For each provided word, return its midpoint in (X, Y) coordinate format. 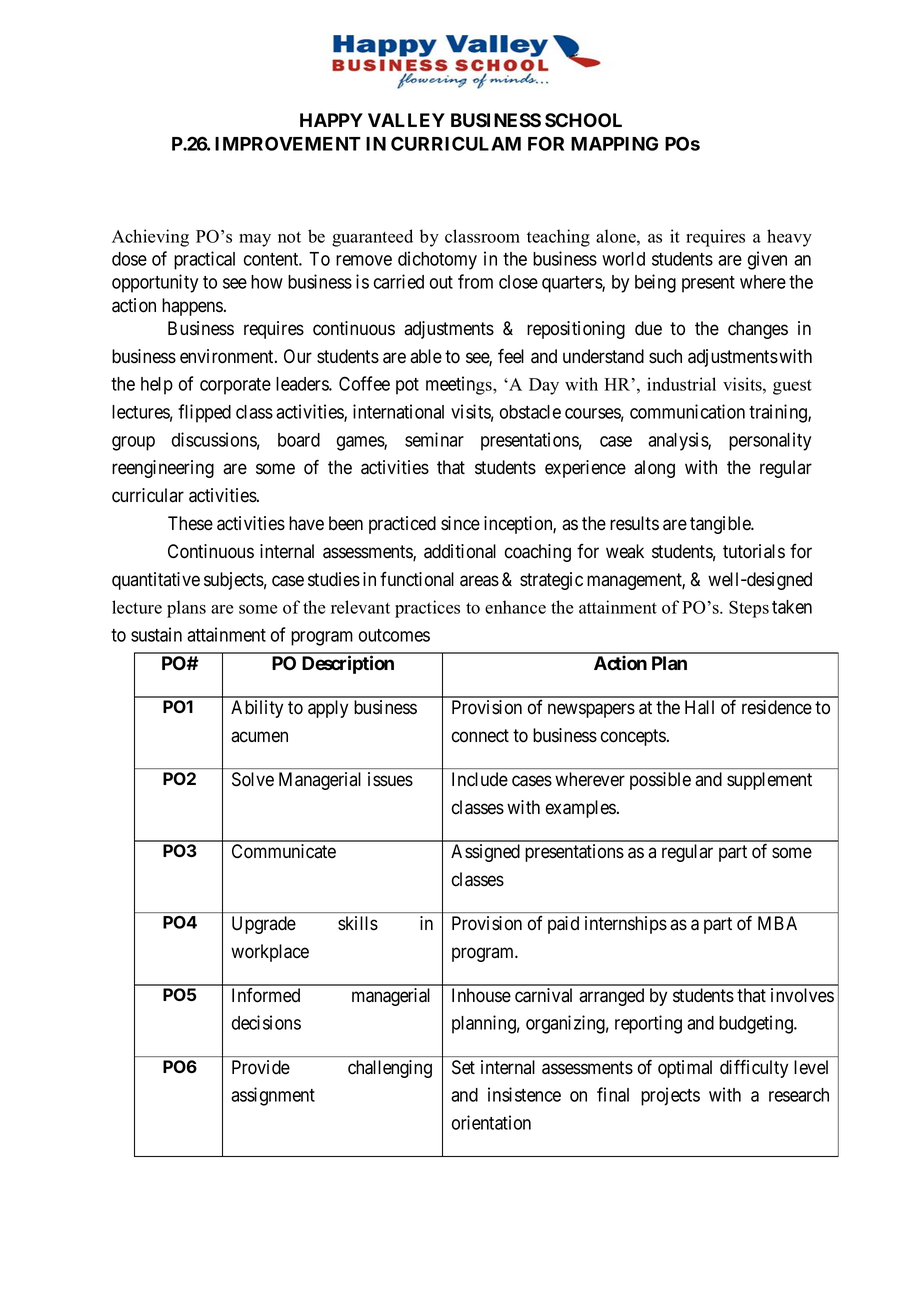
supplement (769, 781)
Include (480, 779)
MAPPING (614, 143)
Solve (253, 779)
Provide (261, 1067)
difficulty (754, 1069)
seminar (434, 439)
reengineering (163, 469)
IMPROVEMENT (288, 143)
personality (770, 441)
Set (463, 1067)
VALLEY (406, 120)
